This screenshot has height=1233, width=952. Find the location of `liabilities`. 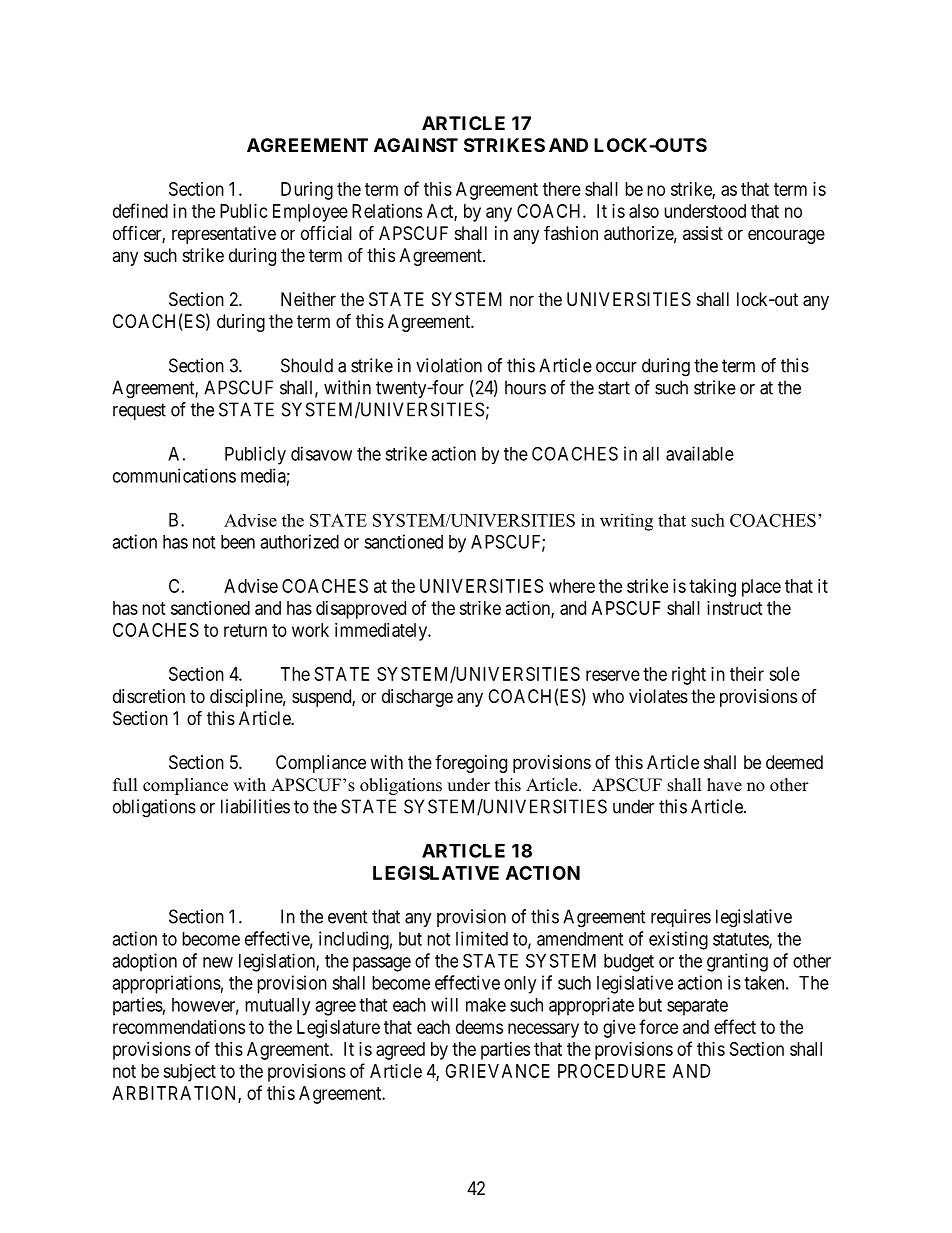

liabilities is located at coordinates (255, 806).
